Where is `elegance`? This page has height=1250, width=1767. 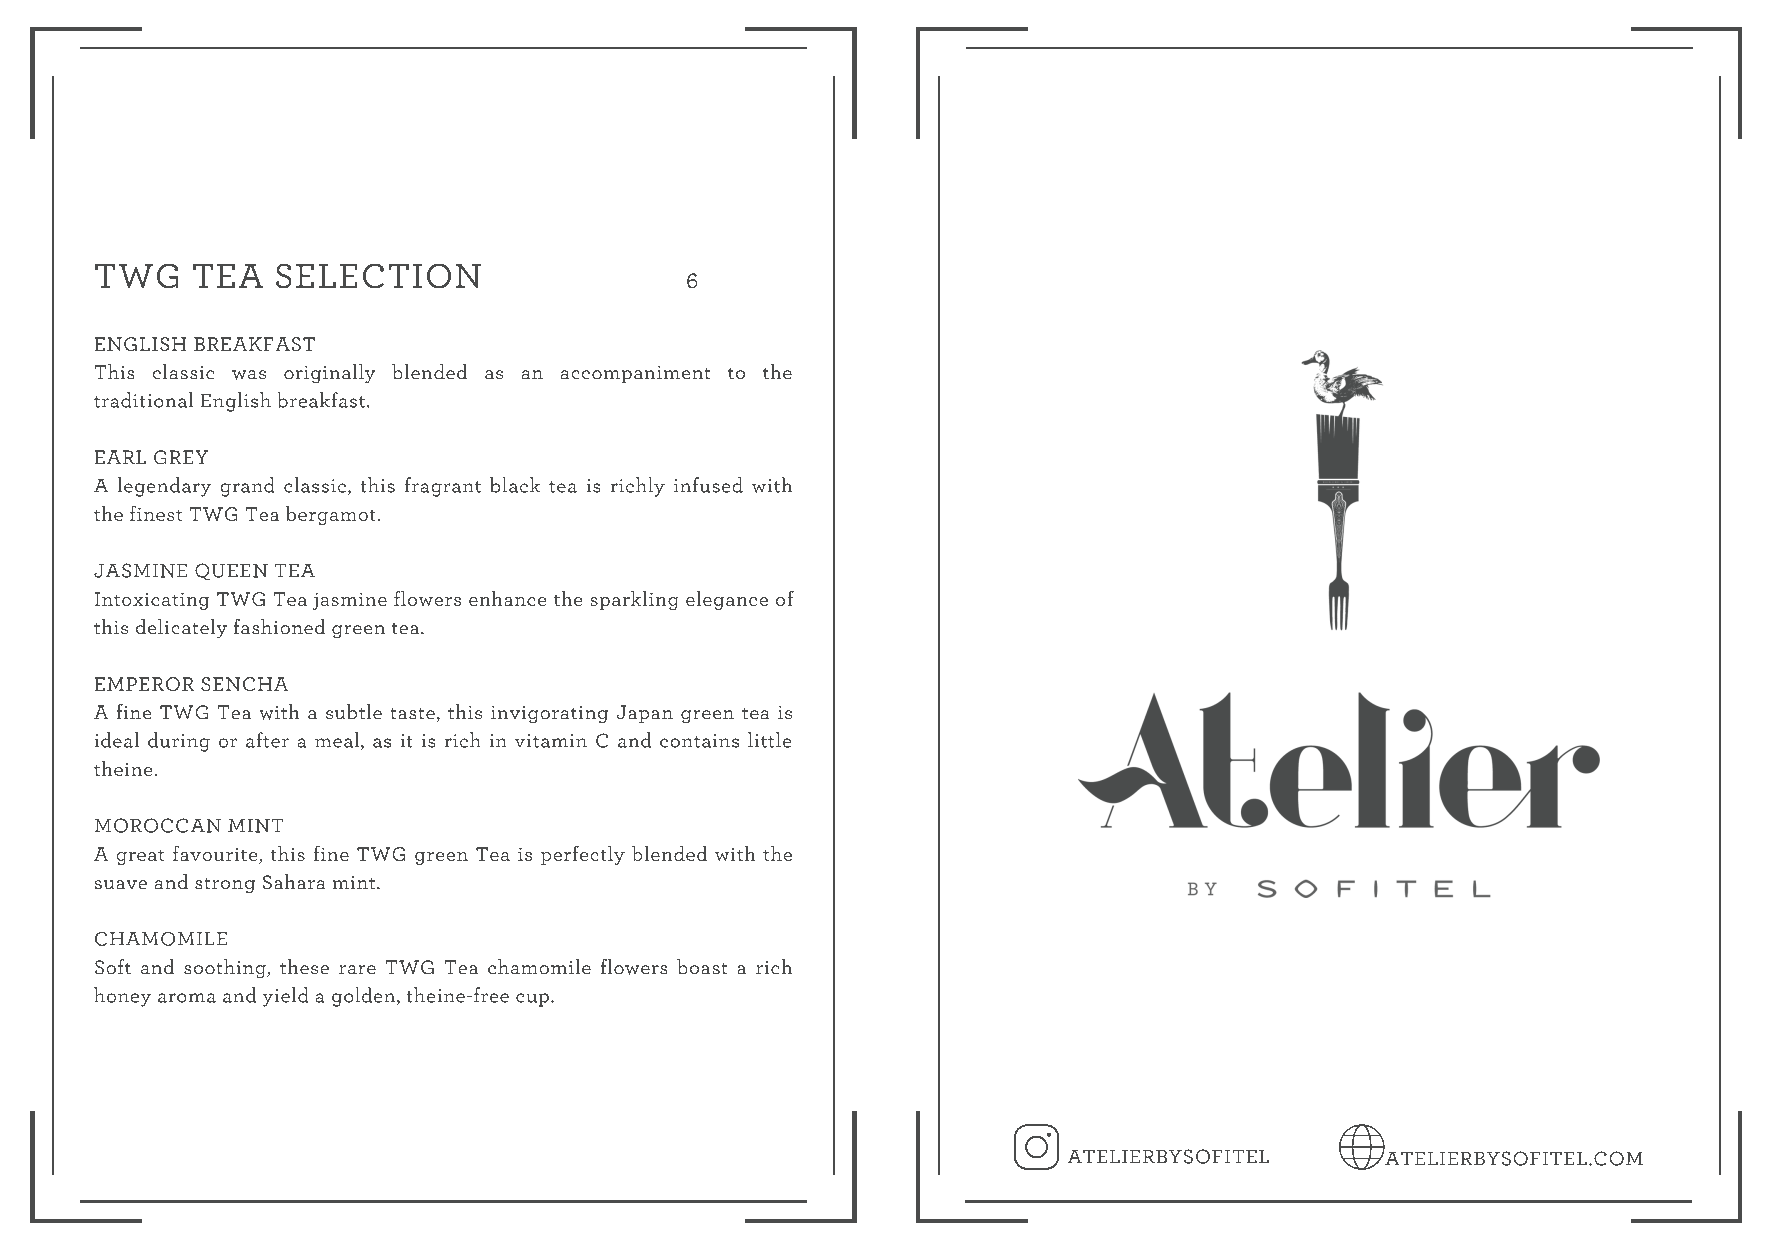
elegance is located at coordinates (727, 600).
